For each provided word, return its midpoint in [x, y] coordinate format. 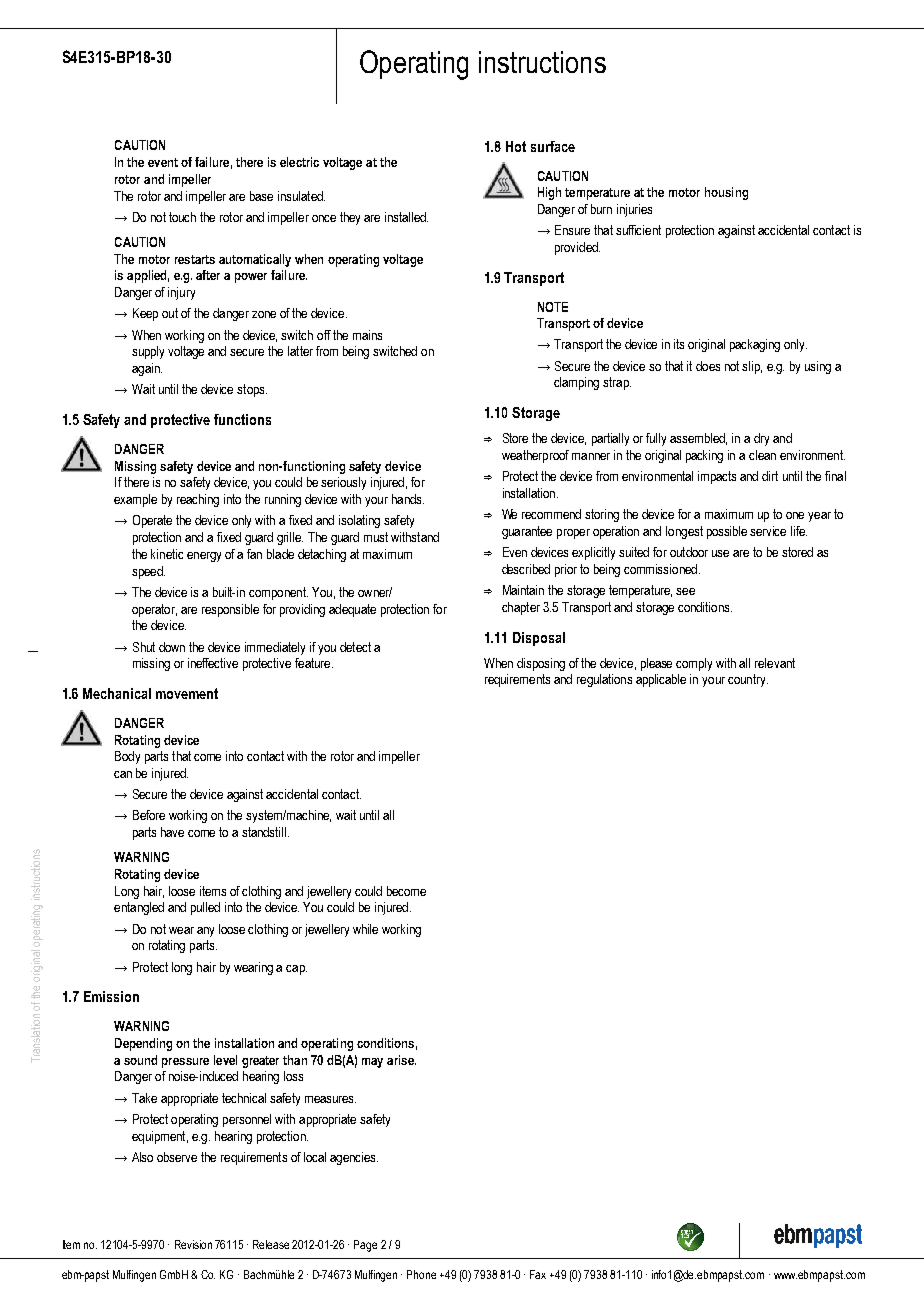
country [748, 680]
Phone [421, 1274]
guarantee [527, 532]
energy [204, 557]
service [768, 531]
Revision [193, 1244]
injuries [634, 210]
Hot [516, 146]
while [365, 929]
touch [182, 217]
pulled [205, 908]
